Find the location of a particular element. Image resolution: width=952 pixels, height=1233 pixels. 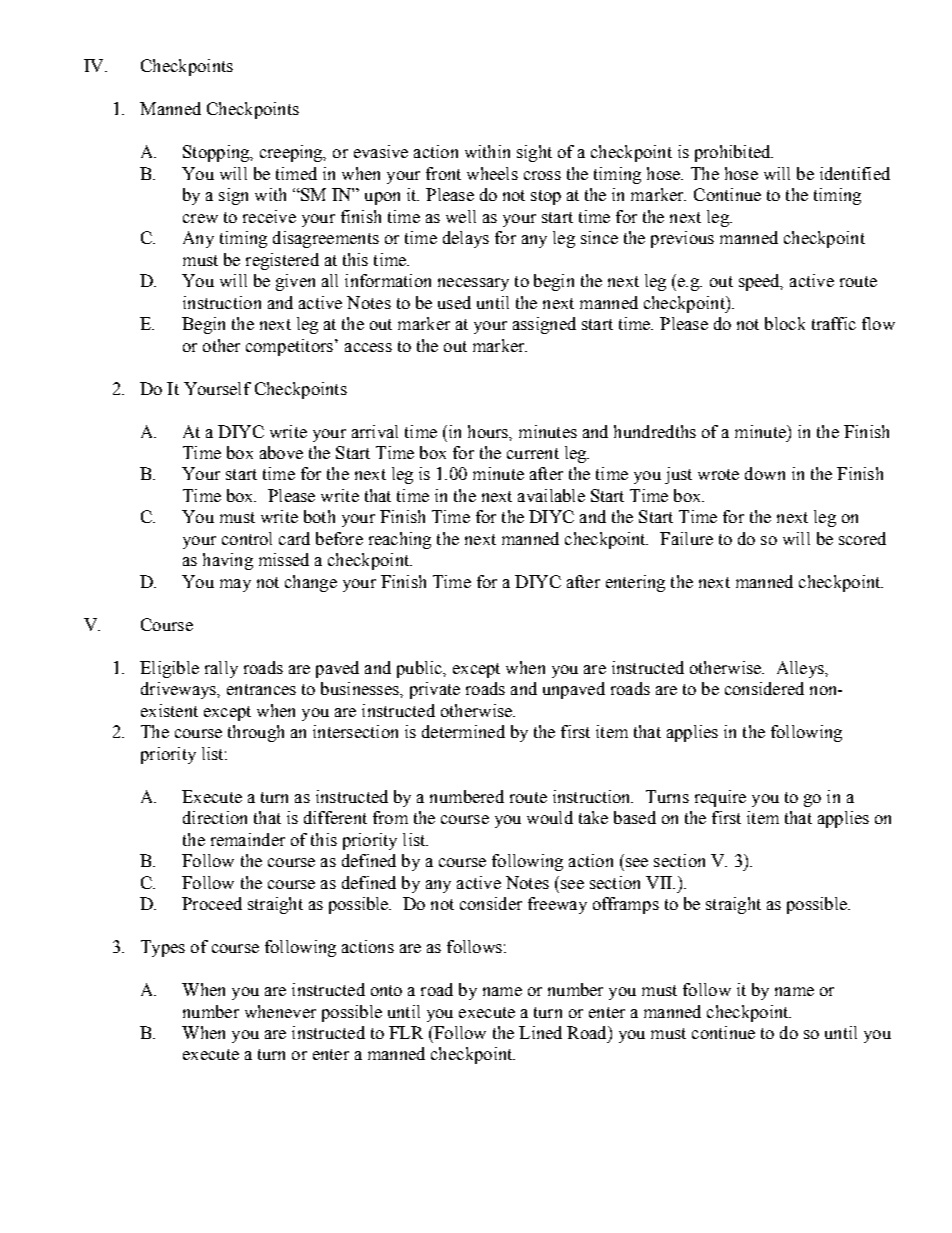

entrances is located at coordinates (261, 689).
